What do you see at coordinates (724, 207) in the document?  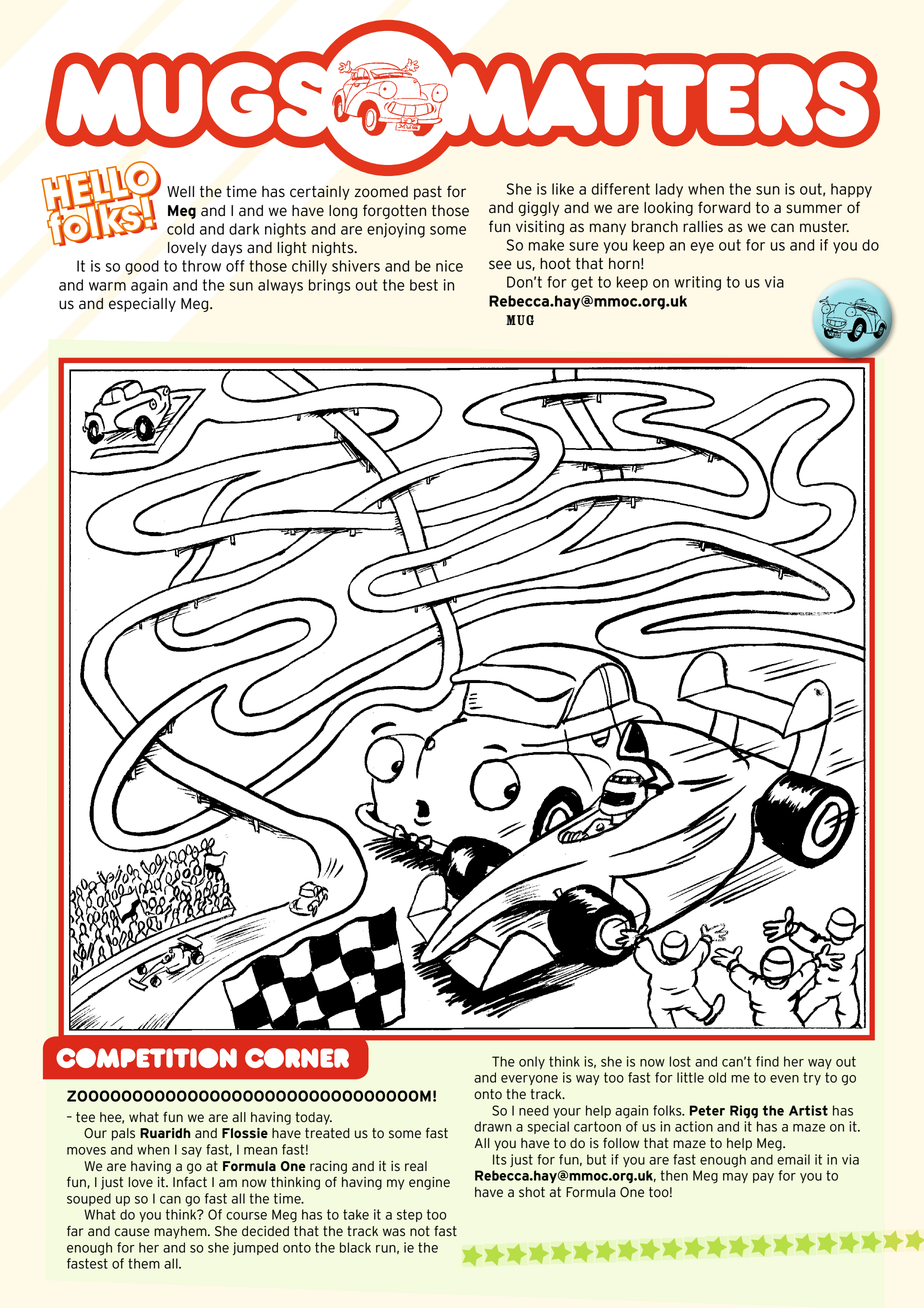 I see `forward` at bounding box center [724, 207].
